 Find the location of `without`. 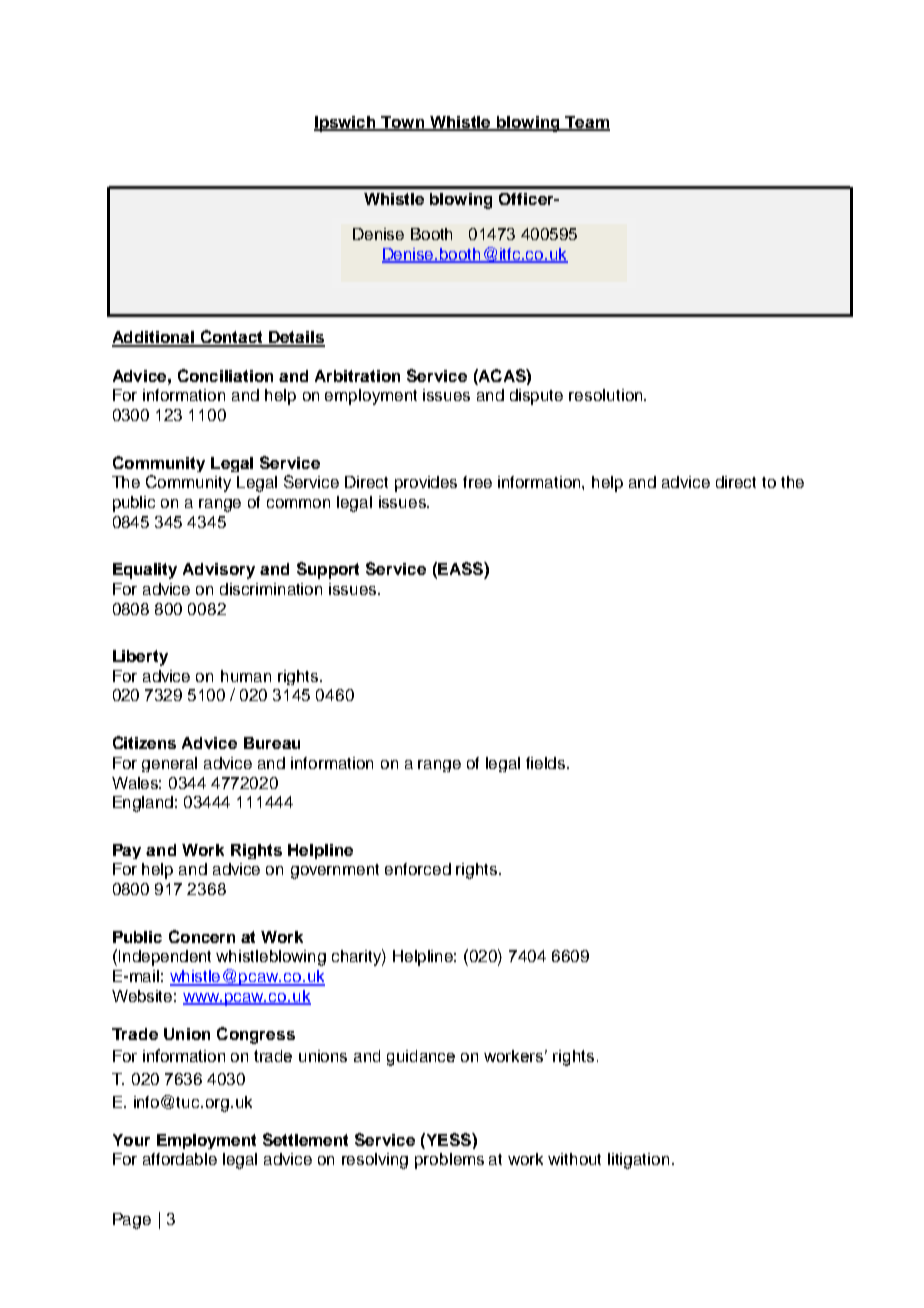

without is located at coordinates (574, 1159).
